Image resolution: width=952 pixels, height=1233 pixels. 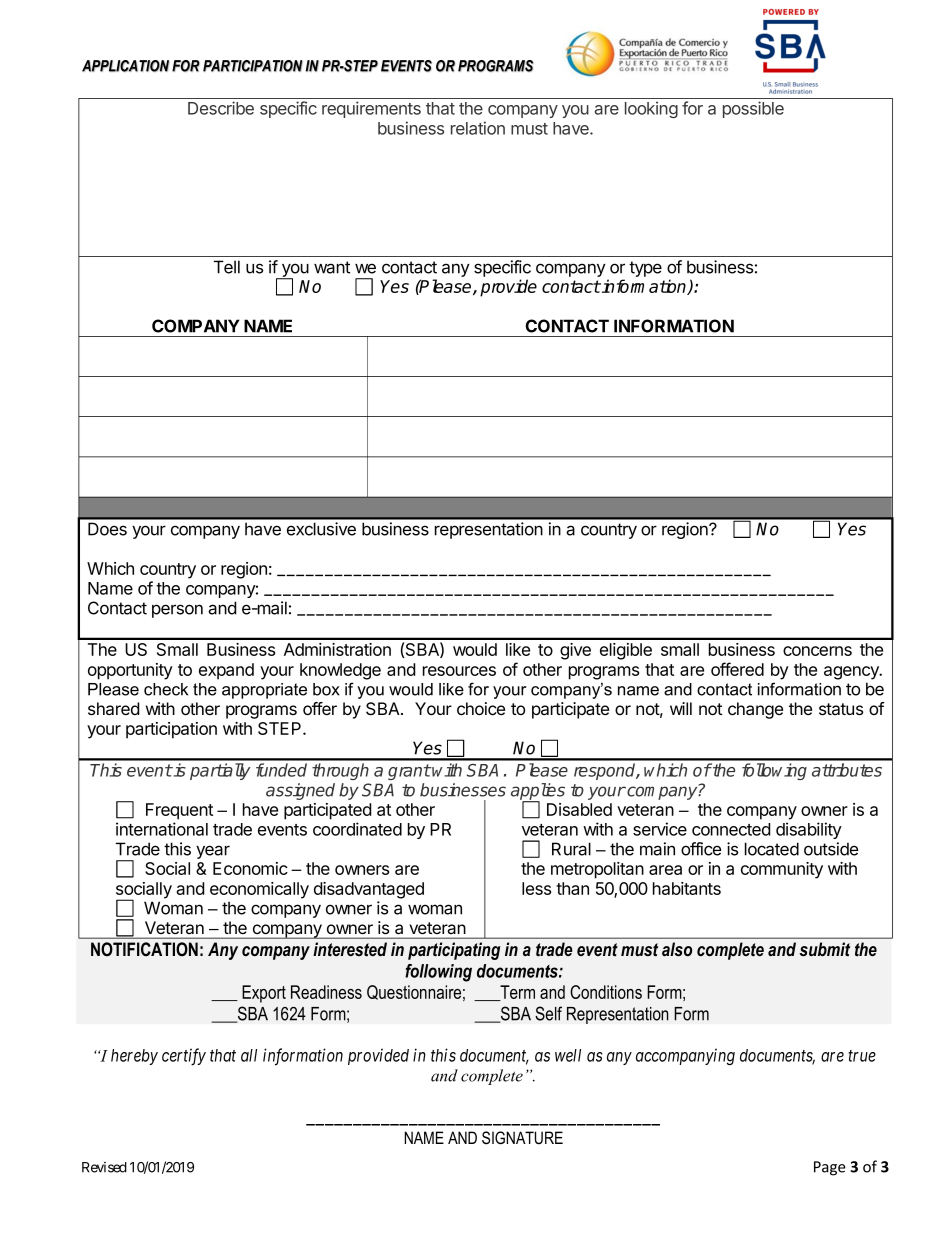 I want to click on person, so click(x=177, y=611).
